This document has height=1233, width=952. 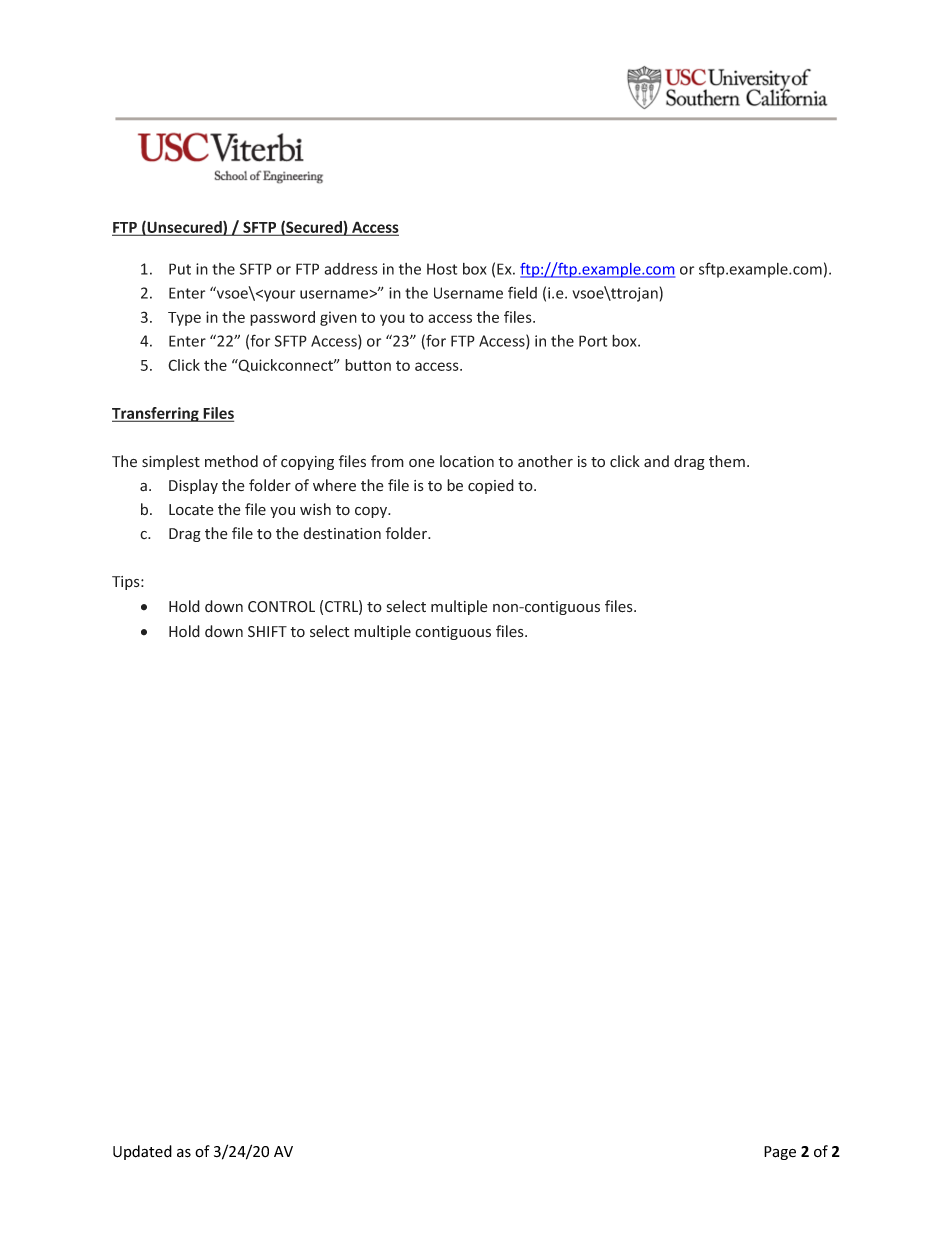 What do you see at coordinates (727, 461) in the document?
I see `them` at bounding box center [727, 461].
